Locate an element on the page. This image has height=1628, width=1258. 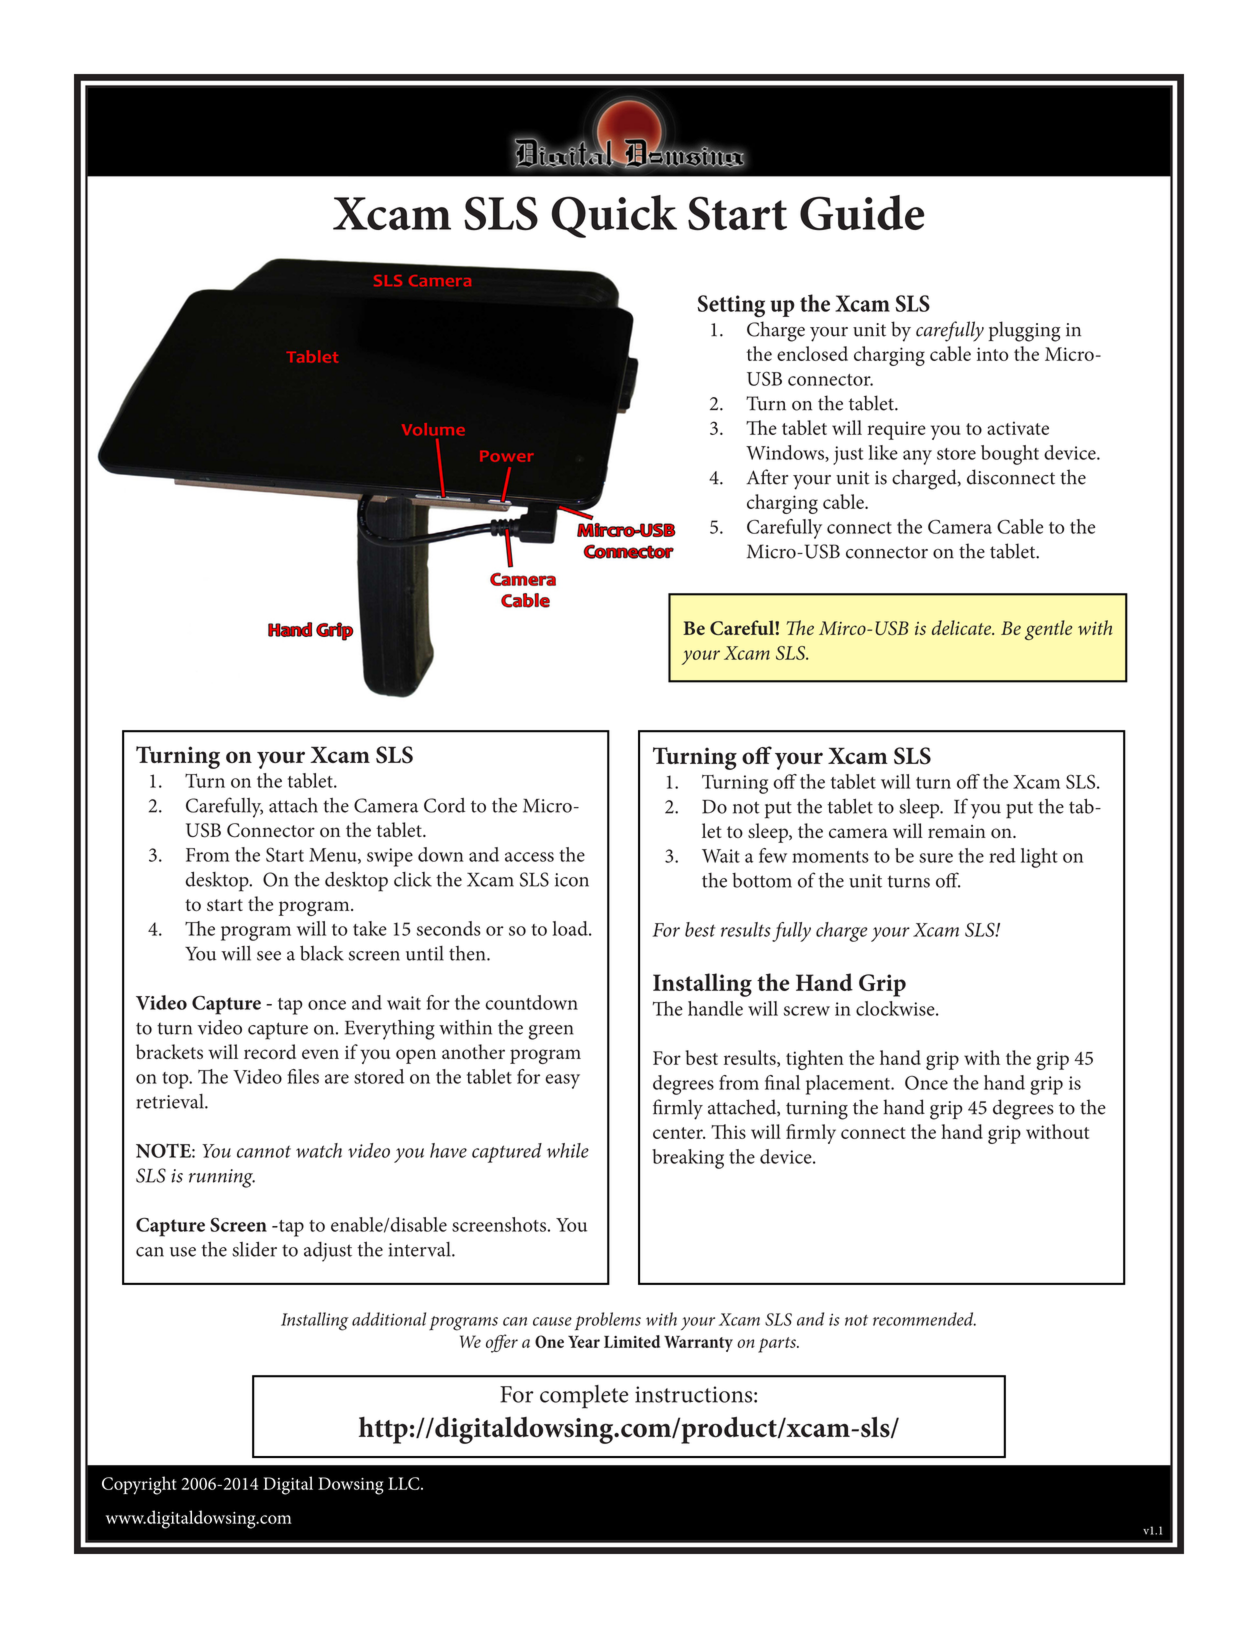
After is located at coordinates (767, 477).
